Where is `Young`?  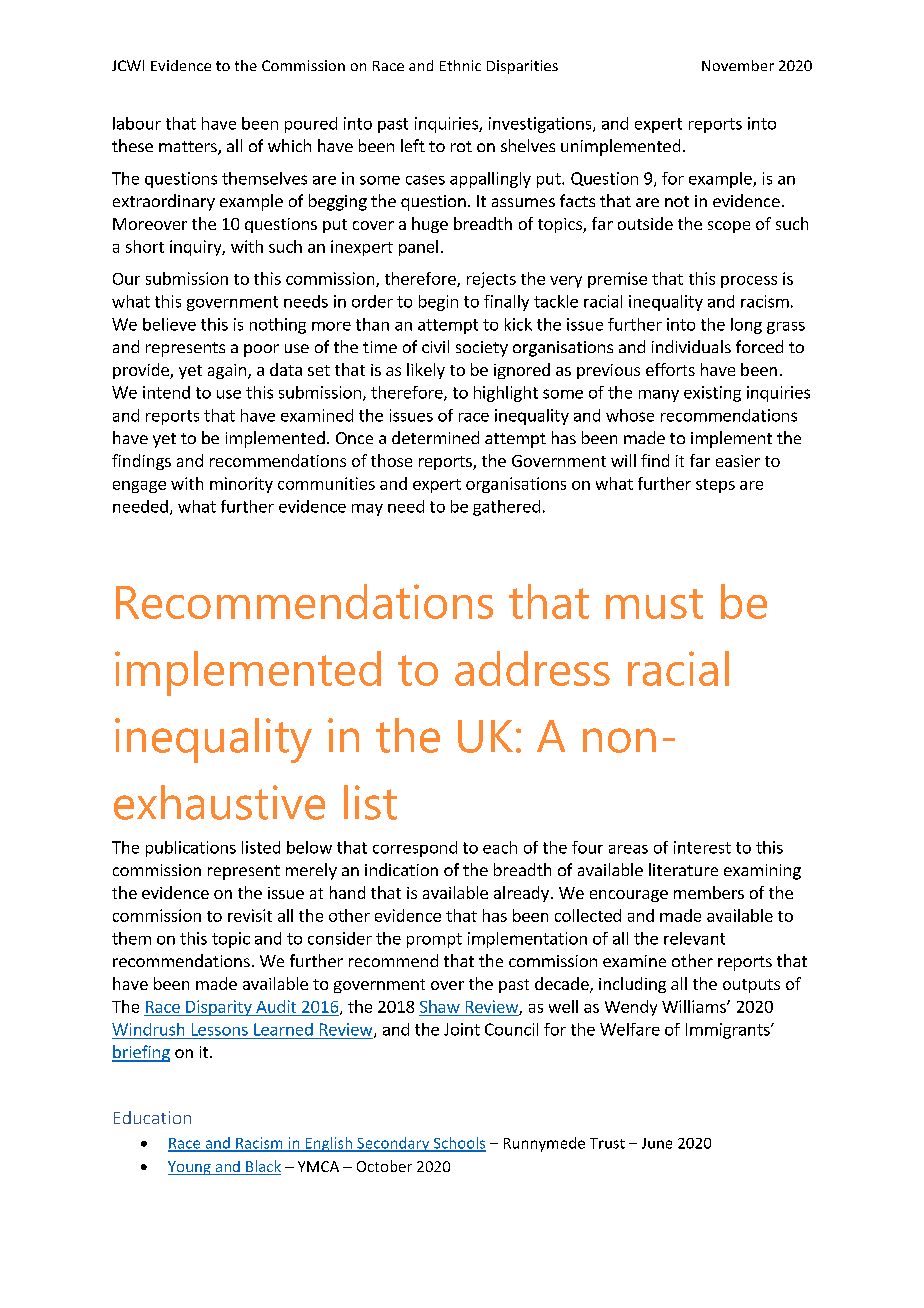 Young is located at coordinates (190, 1168).
